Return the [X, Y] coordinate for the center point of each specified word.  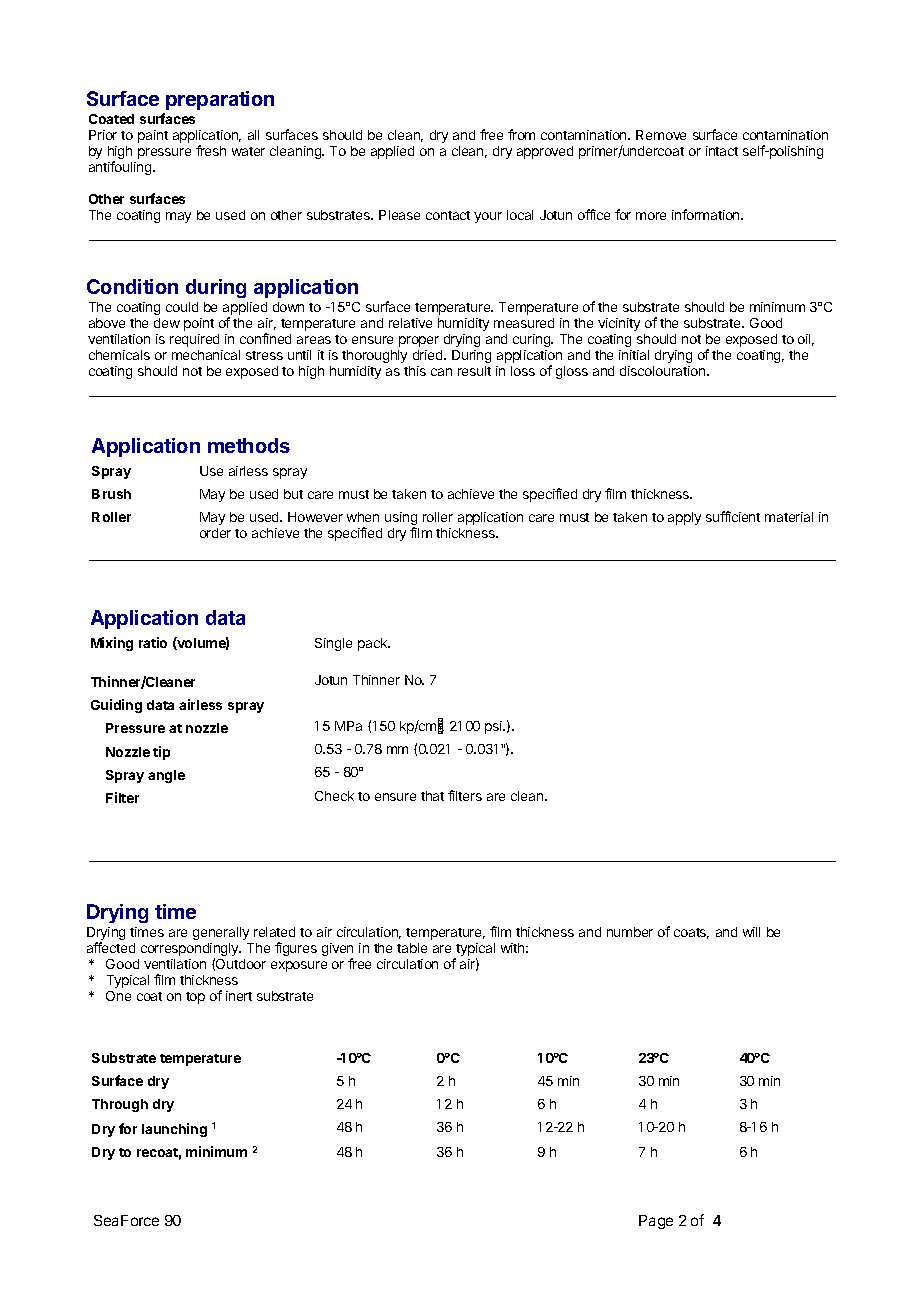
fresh [211, 150]
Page [656, 1222]
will [751, 932]
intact [722, 151]
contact [448, 215]
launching [174, 1130]
